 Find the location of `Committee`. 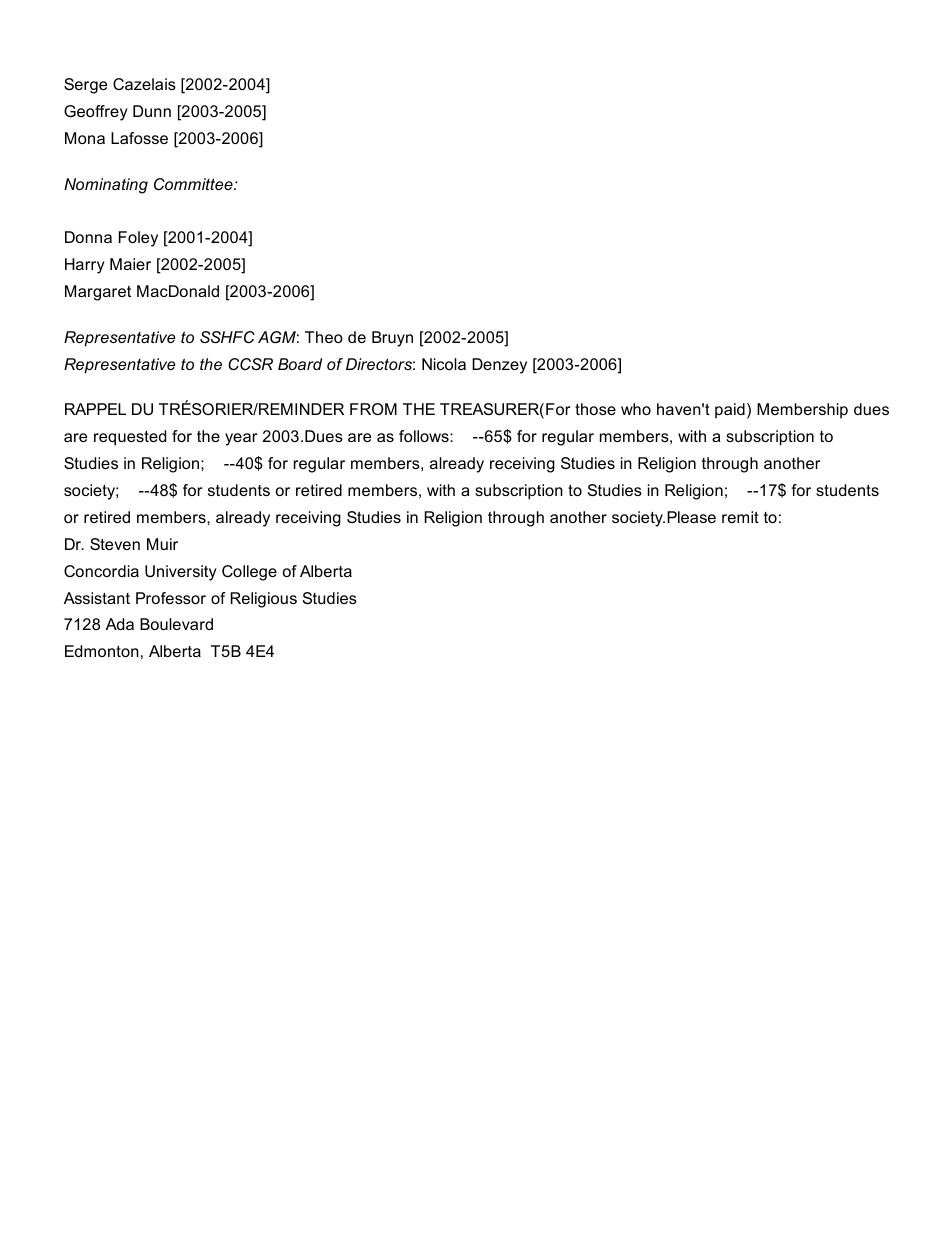

Committee is located at coordinates (194, 184).
